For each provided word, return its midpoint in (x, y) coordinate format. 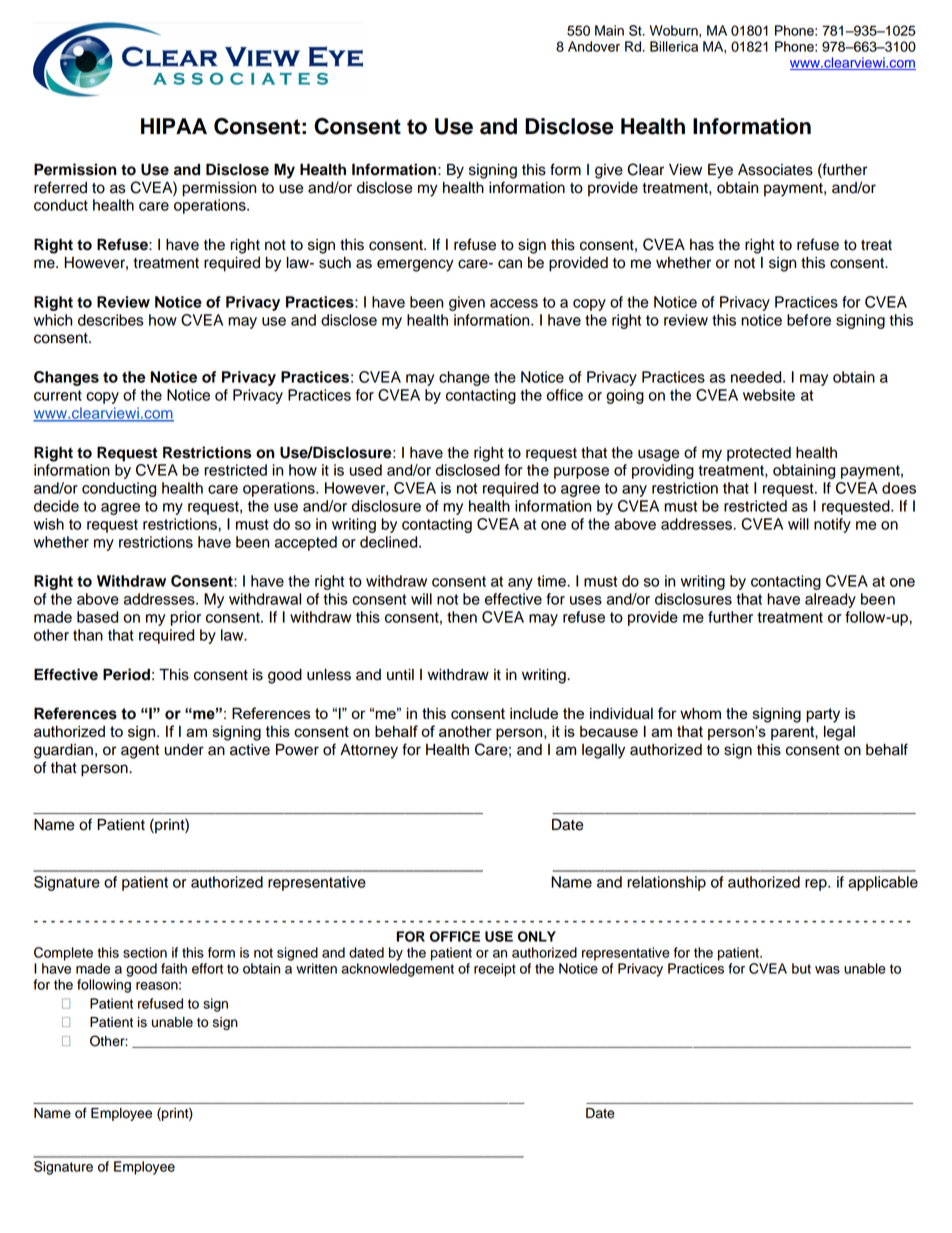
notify (832, 525)
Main (609, 30)
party (823, 715)
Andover (594, 46)
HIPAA (174, 126)
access (514, 303)
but (801, 968)
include (534, 713)
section (145, 952)
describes (111, 320)
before (809, 320)
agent (140, 752)
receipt (495, 970)
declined (390, 542)
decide (56, 506)
